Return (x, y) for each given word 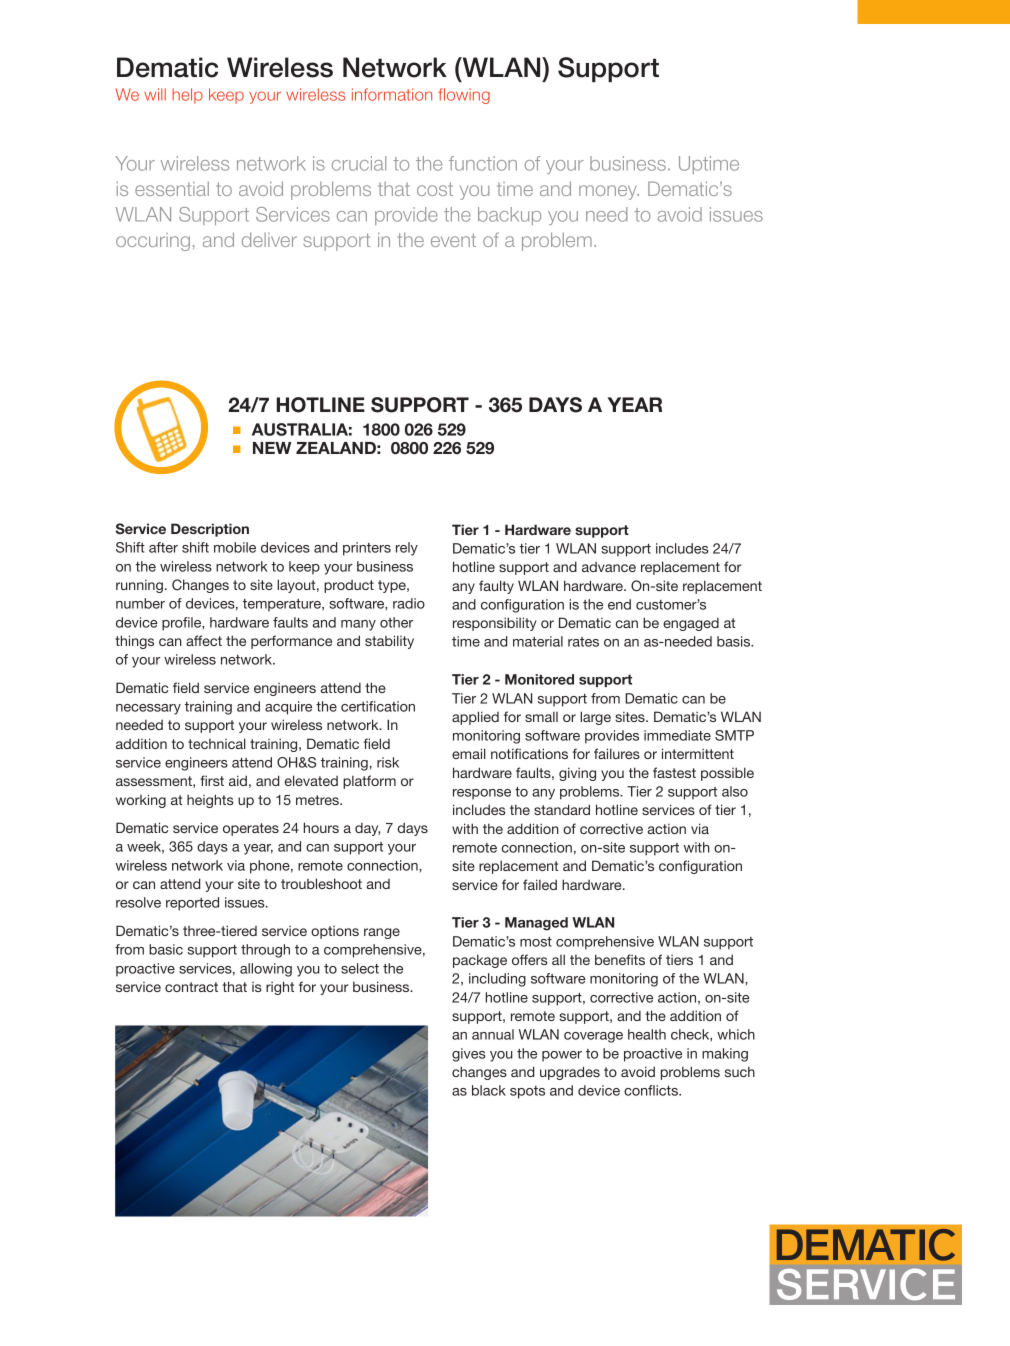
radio (409, 603)
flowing (464, 96)
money (609, 192)
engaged (691, 624)
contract (191, 987)
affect (204, 640)
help (187, 96)
